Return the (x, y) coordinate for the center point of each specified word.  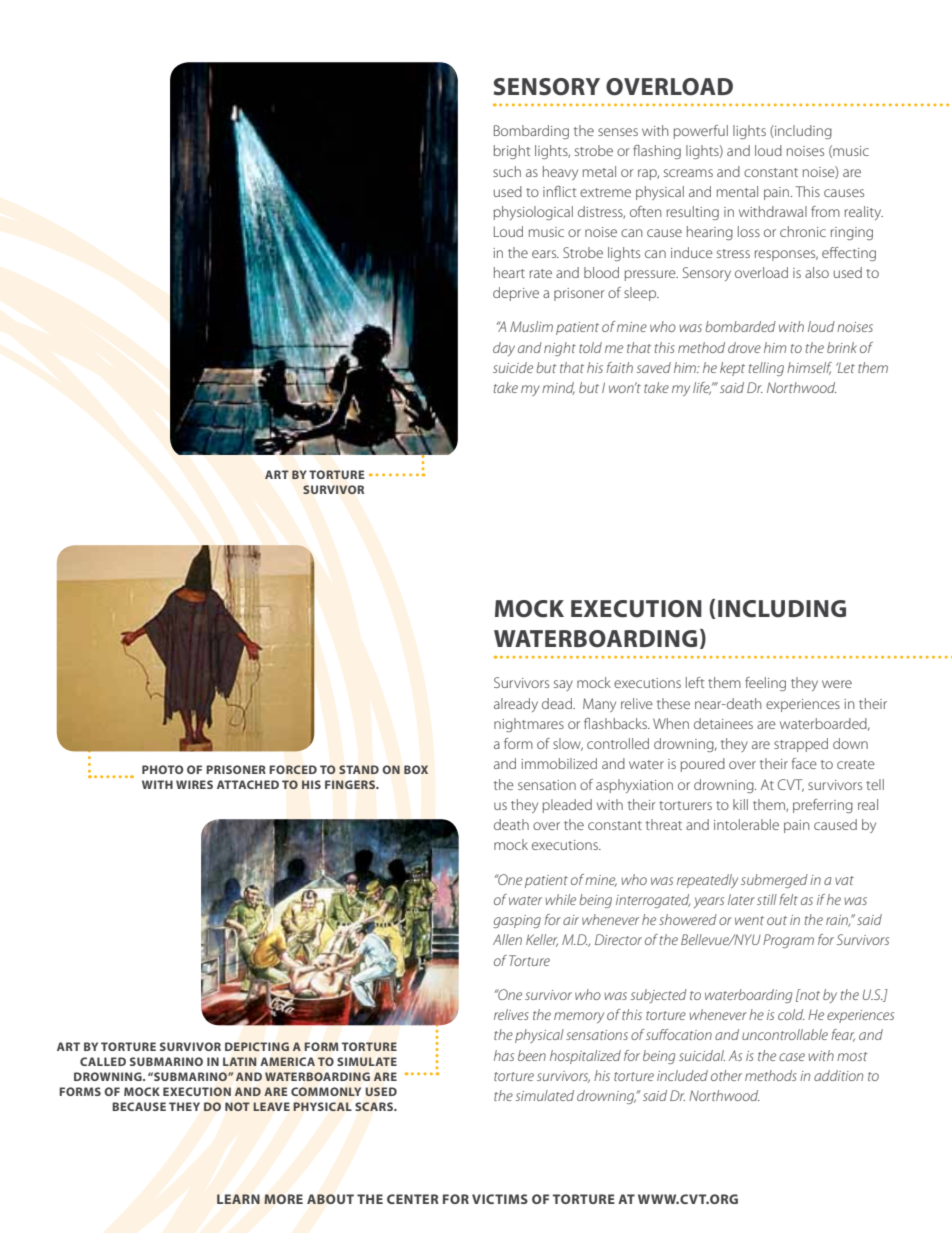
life (702, 388)
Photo (162, 769)
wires (194, 784)
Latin (239, 1061)
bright (512, 152)
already (516, 705)
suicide (513, 367)
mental (737, 191)
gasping (517, 921)
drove (744, 347)
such (507, 171)
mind (558, 388)
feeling (765, 684)
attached (248, 784)
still (767, 899)
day (504, 349)
